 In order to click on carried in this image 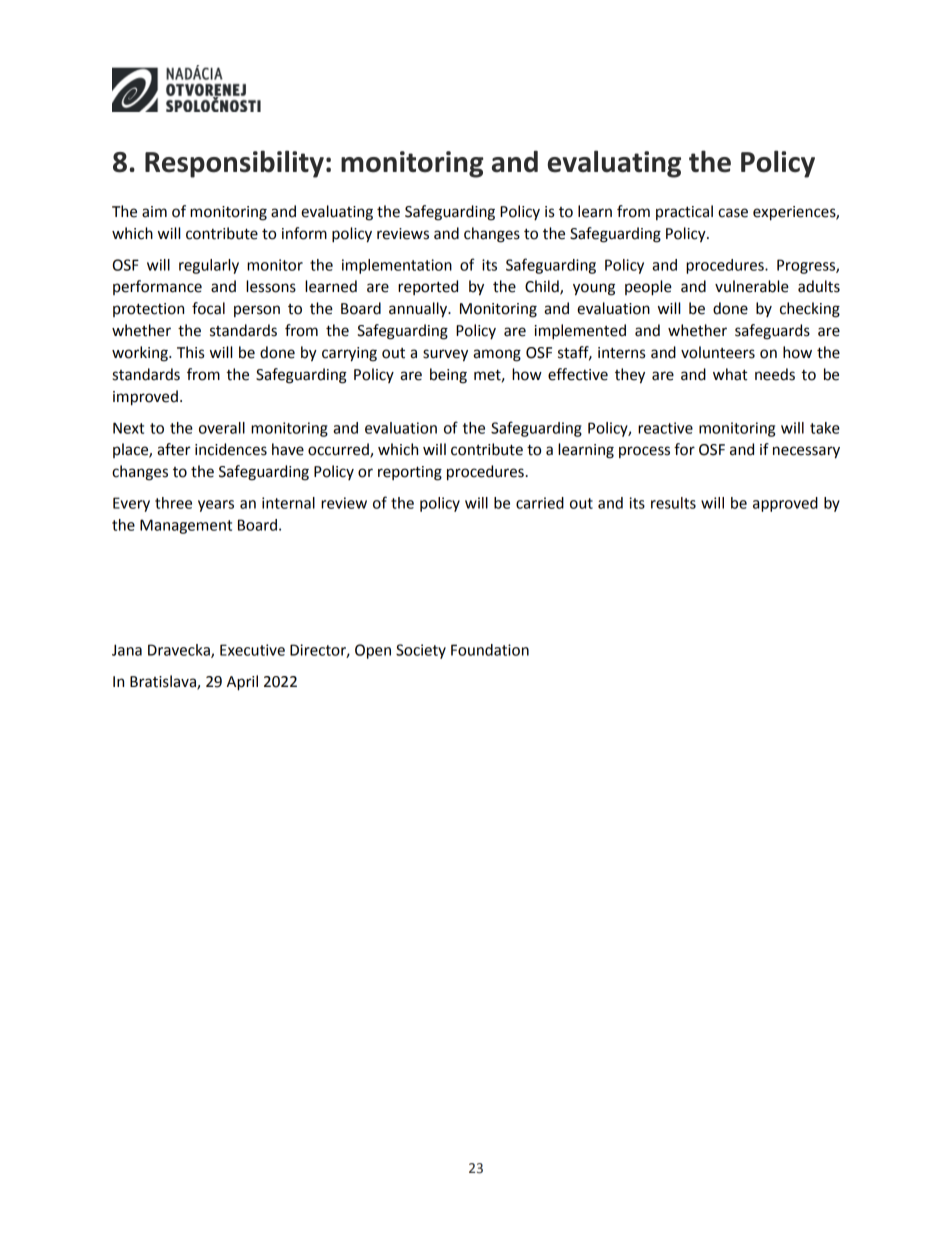, I will do `click(540, 503)`.
